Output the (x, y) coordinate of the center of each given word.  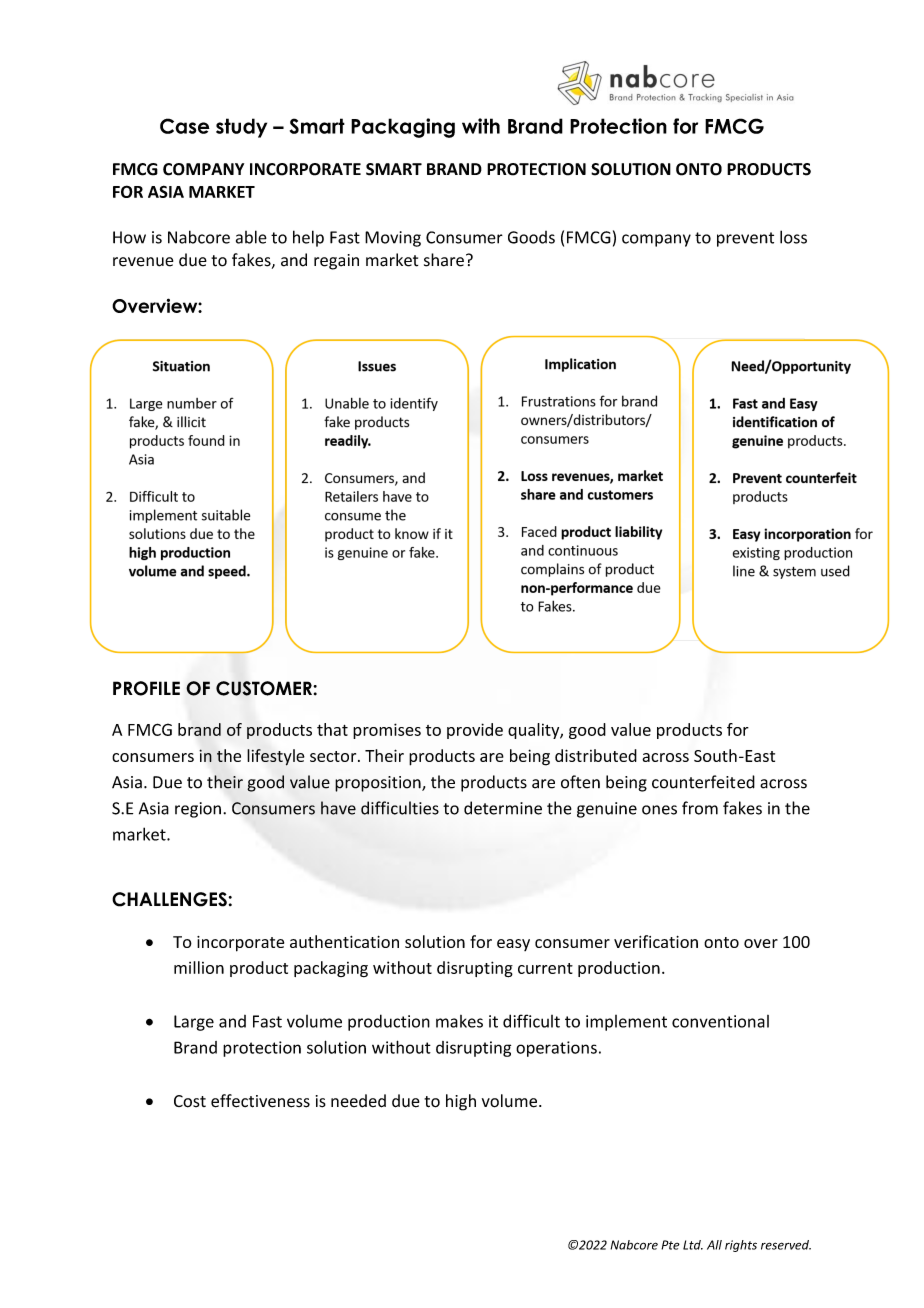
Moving (393, 239)
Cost (190, 1101)
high (461, 1102)
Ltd (693, 1245)
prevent (745, 239)
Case (185, 126)
